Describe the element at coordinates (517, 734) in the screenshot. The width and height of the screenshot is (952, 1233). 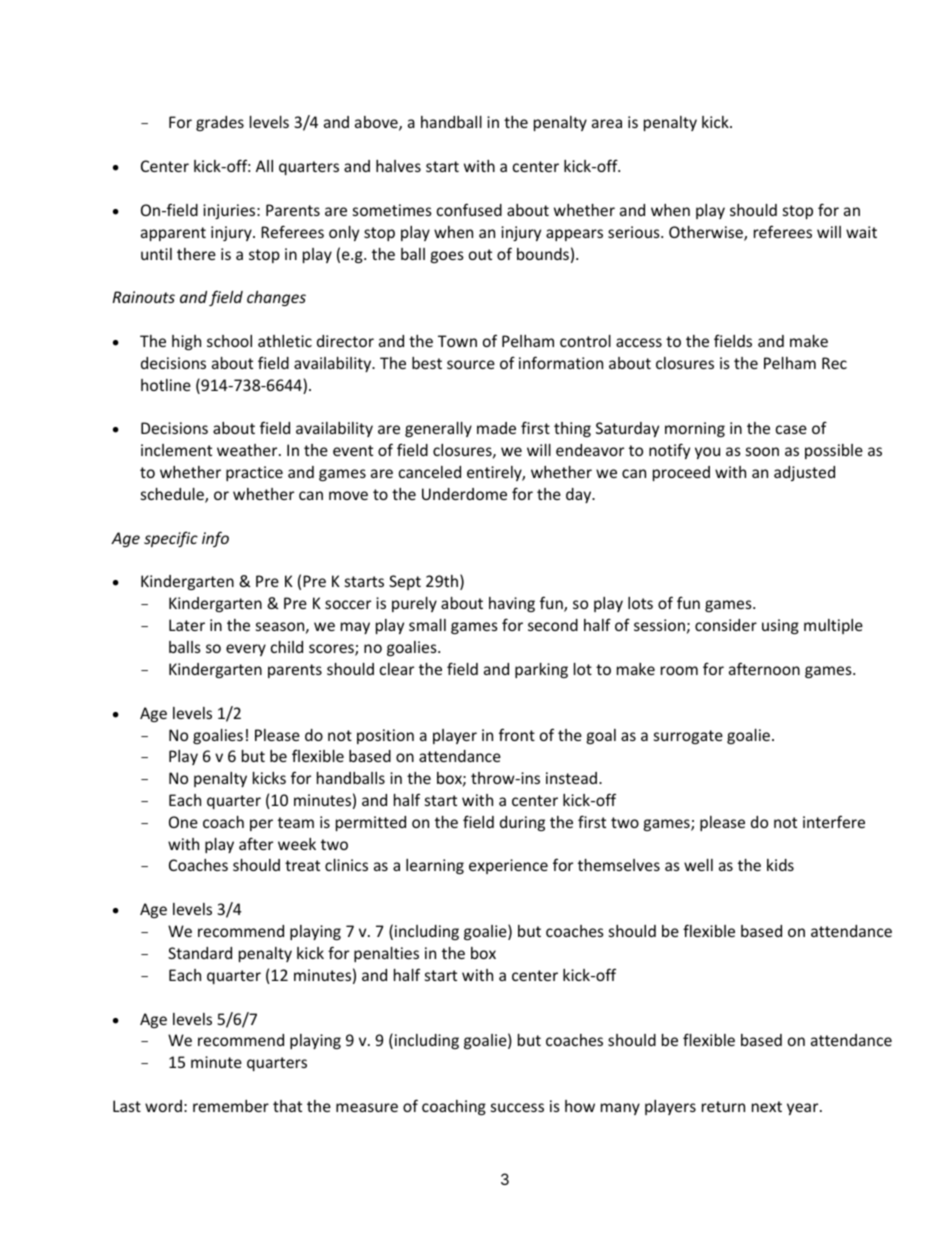
I see `front` at that location.
